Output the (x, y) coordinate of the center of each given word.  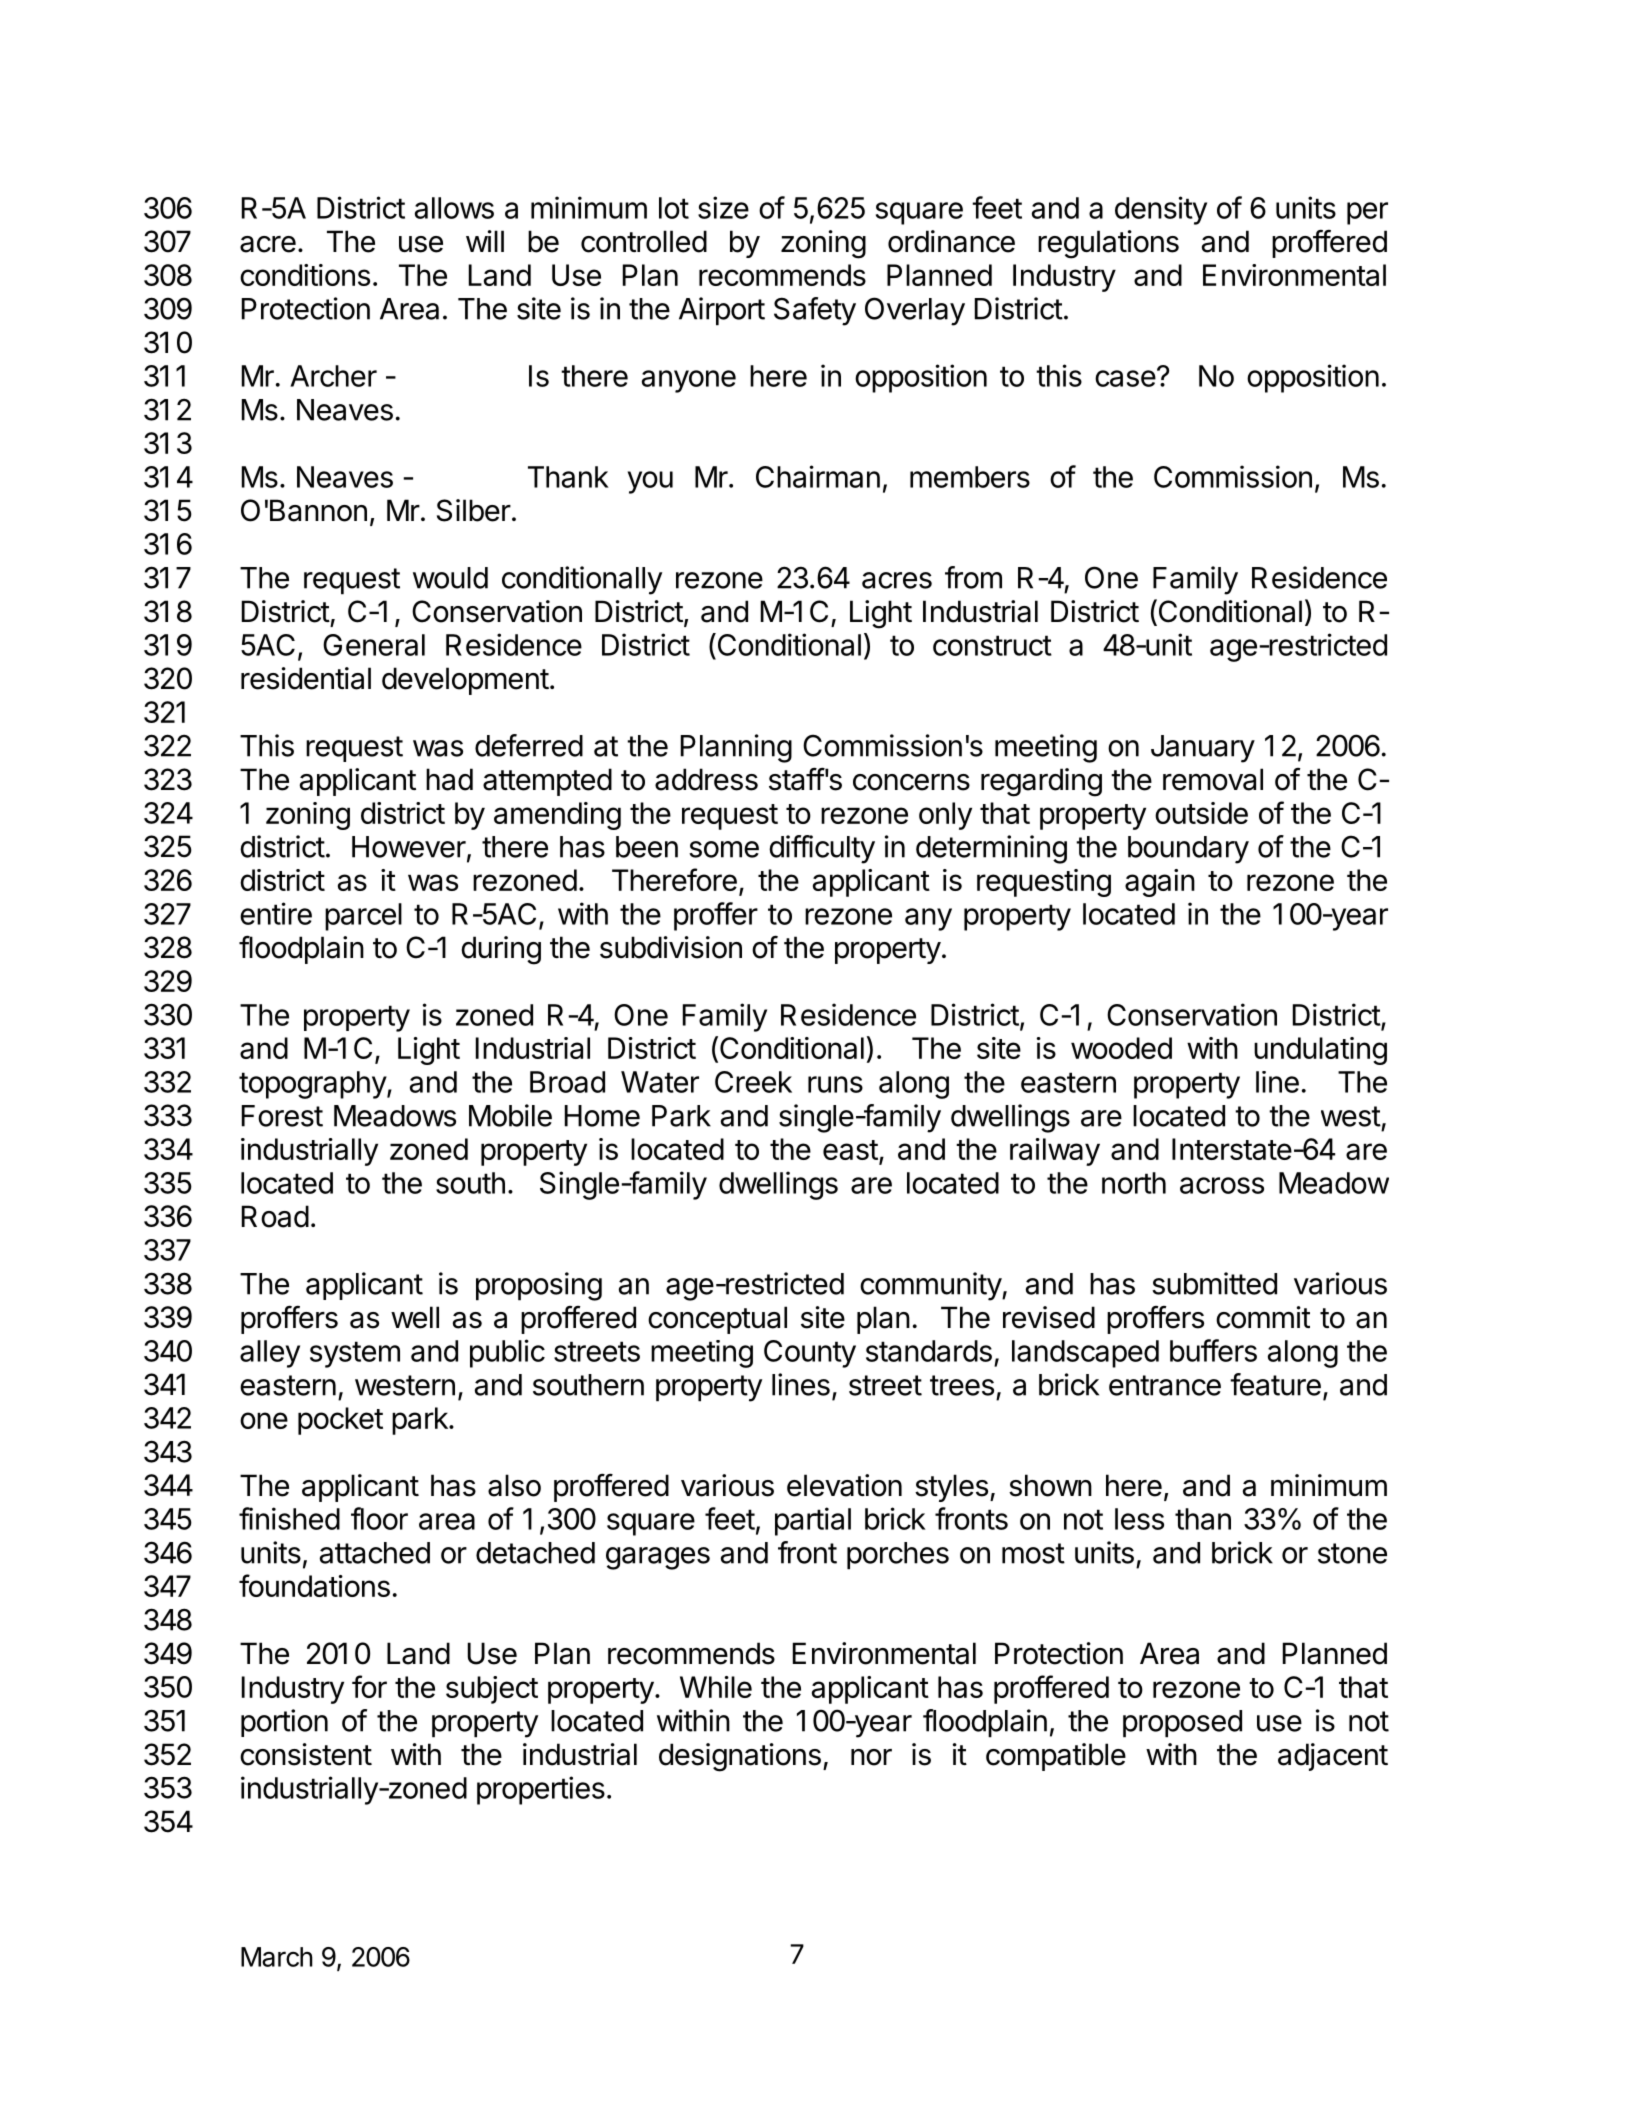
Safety (815, 311)
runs (835, 1084)
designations (740, 1757)
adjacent (1333, 1757)
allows (454, 208)
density (1161, 210)
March (277, 1957)
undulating (1320, 1051)
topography (313, 1085)
